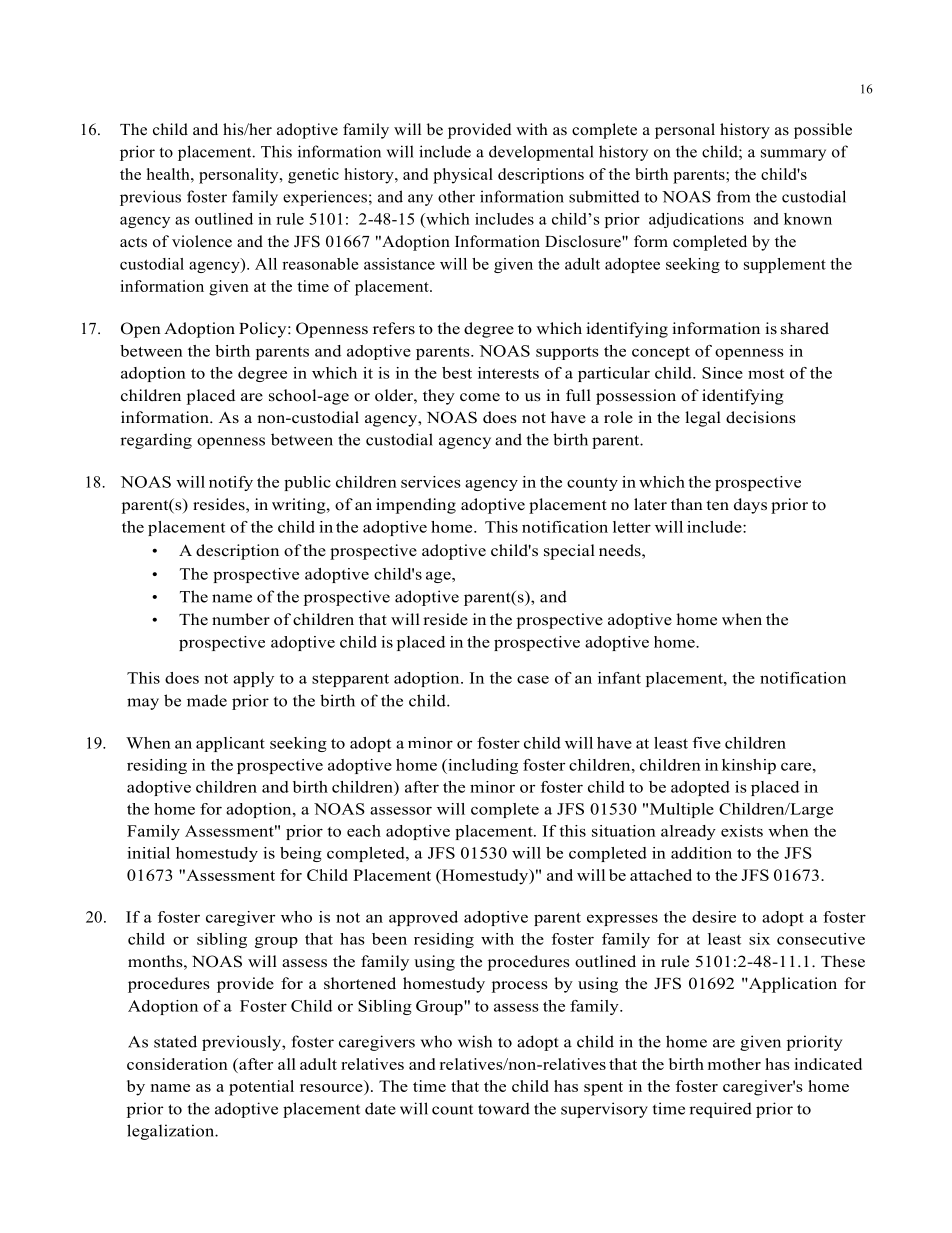 Image resolution: width=952 pixels, height=1233 pixels. What do you see at coordinates (230, 744) in the page?
I see `applicant` at bounding box center [230, 744].
